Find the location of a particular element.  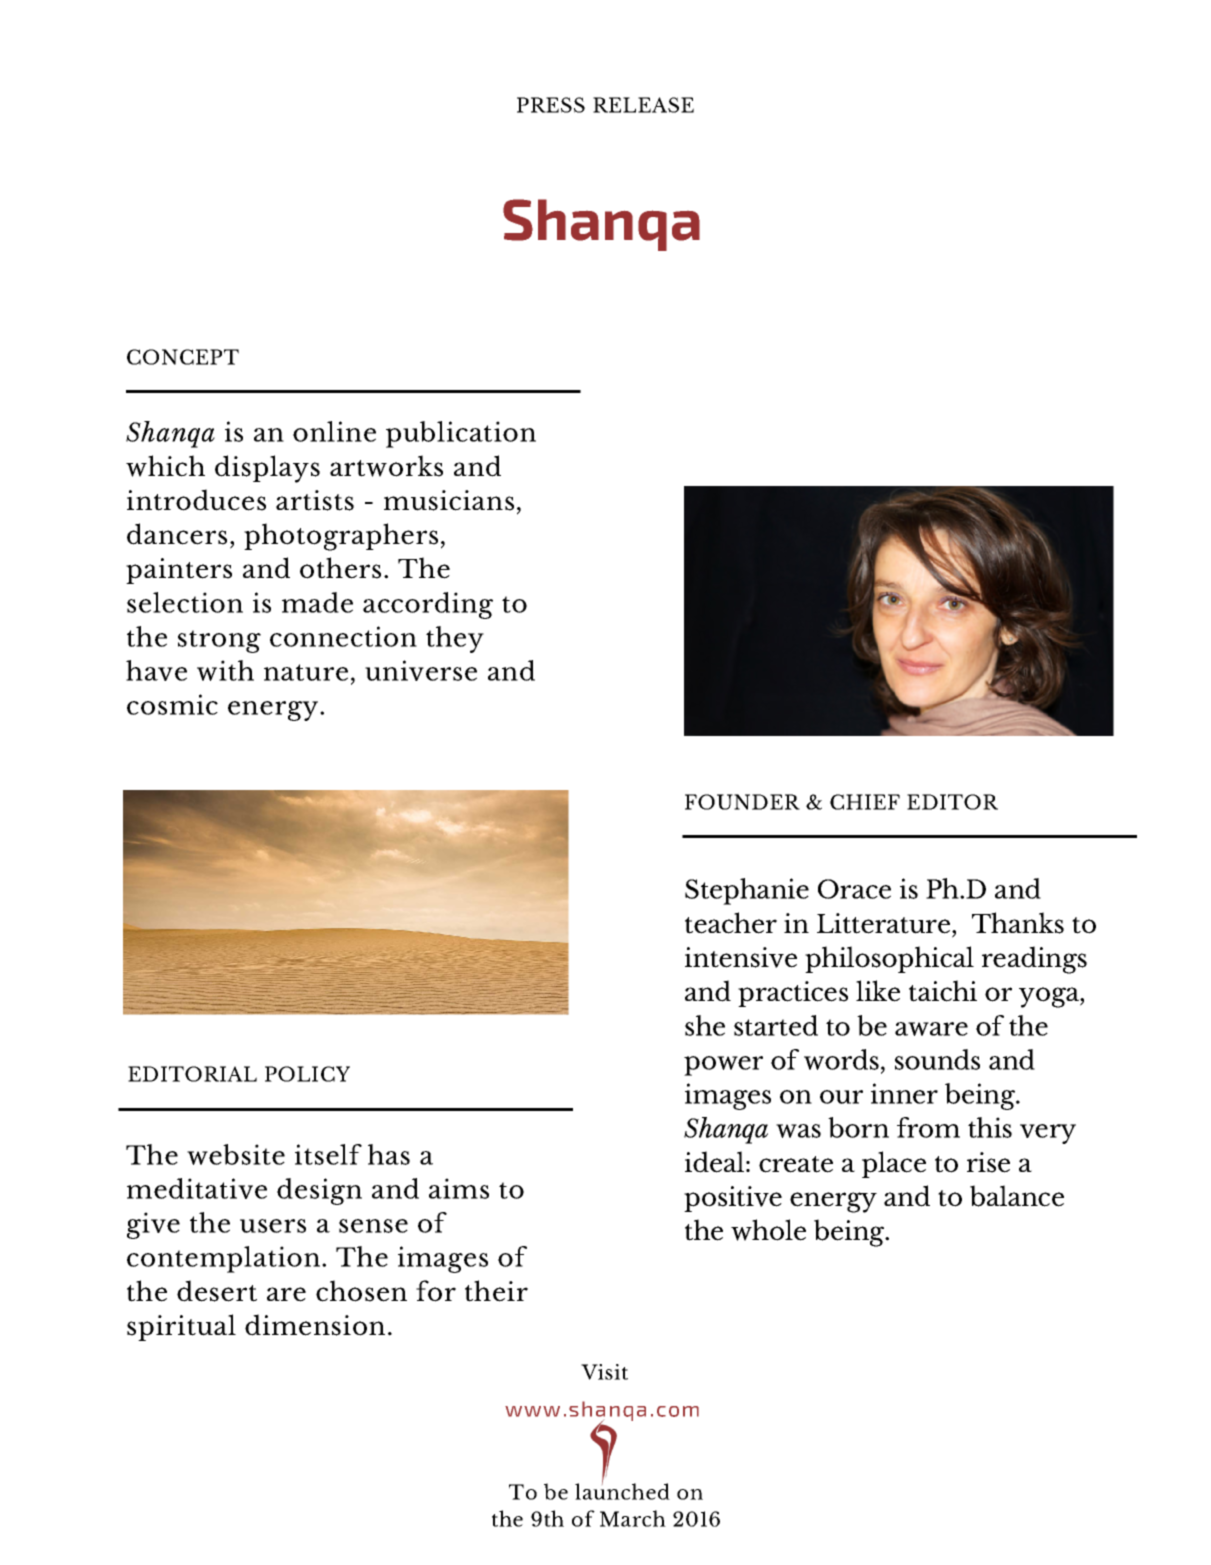

March is located at coordinates (633, 1518).
